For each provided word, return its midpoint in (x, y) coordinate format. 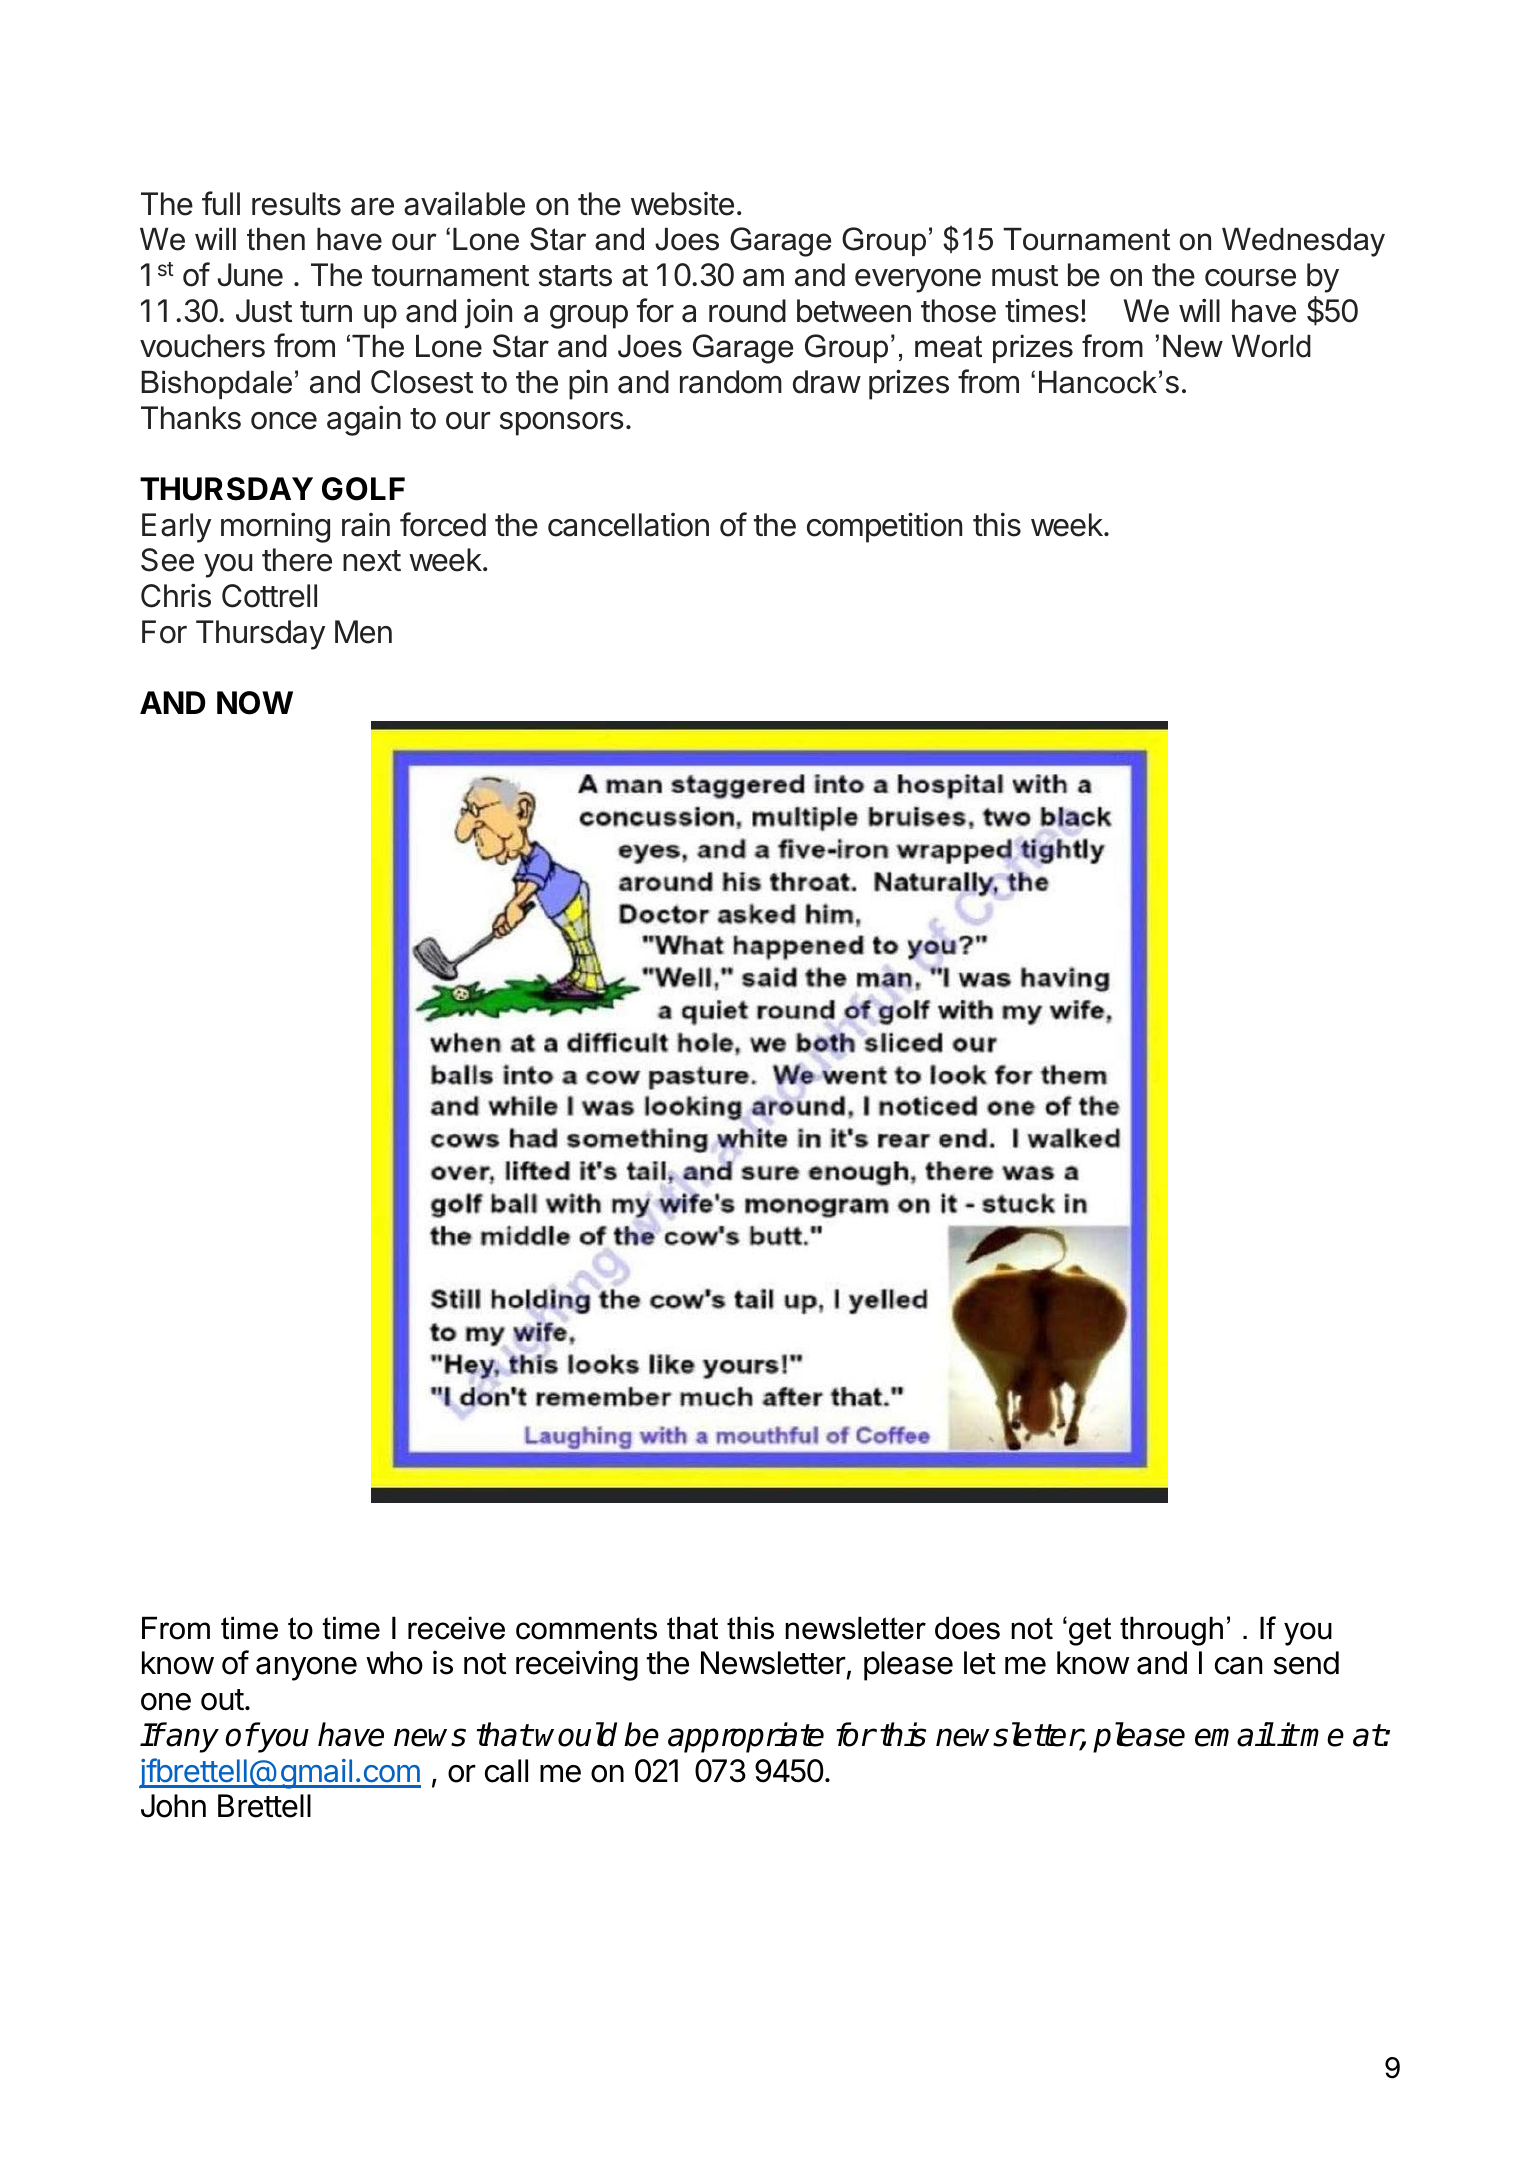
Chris (176, 595)
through (1171, 1631)
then (276, 239)
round (747, 311)
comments (586, 1628)
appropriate (746, 1737)
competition (884, 527)
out (222, 1700)
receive (456, 1628)
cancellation (628, 525)
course (1250, 278)
